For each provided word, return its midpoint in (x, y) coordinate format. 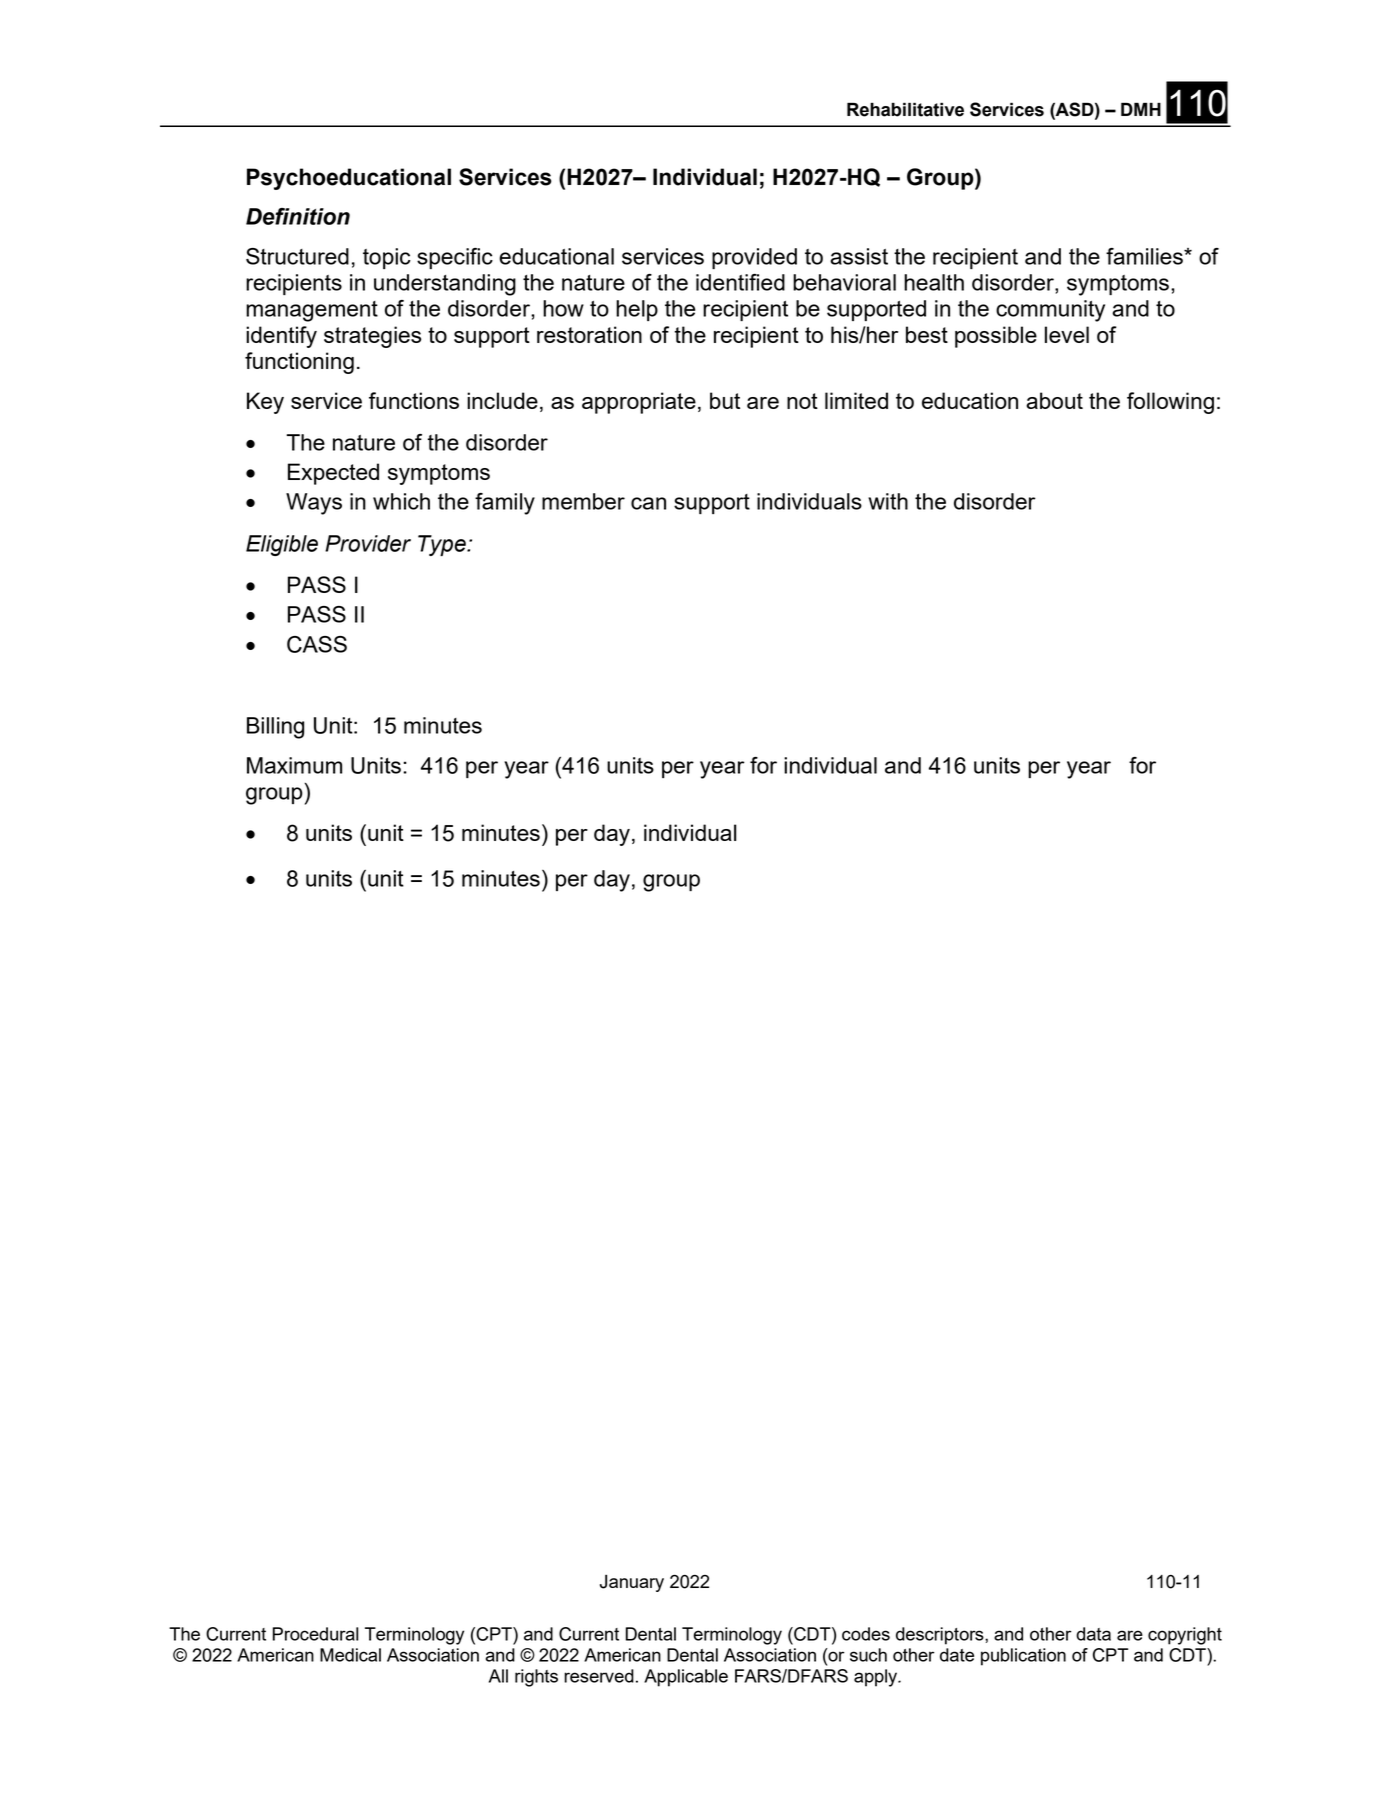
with (888, 501)
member (583, 501)
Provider (368, 543)
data (1093, 1634)
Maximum (294, 765)
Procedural (315, 1634)
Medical (350, 1655)
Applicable (686, 1678)
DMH (1141, 109)
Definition (298, 216)
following (1170, 403)
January (632, 1583)
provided (754, 258)
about (1054, 400)
